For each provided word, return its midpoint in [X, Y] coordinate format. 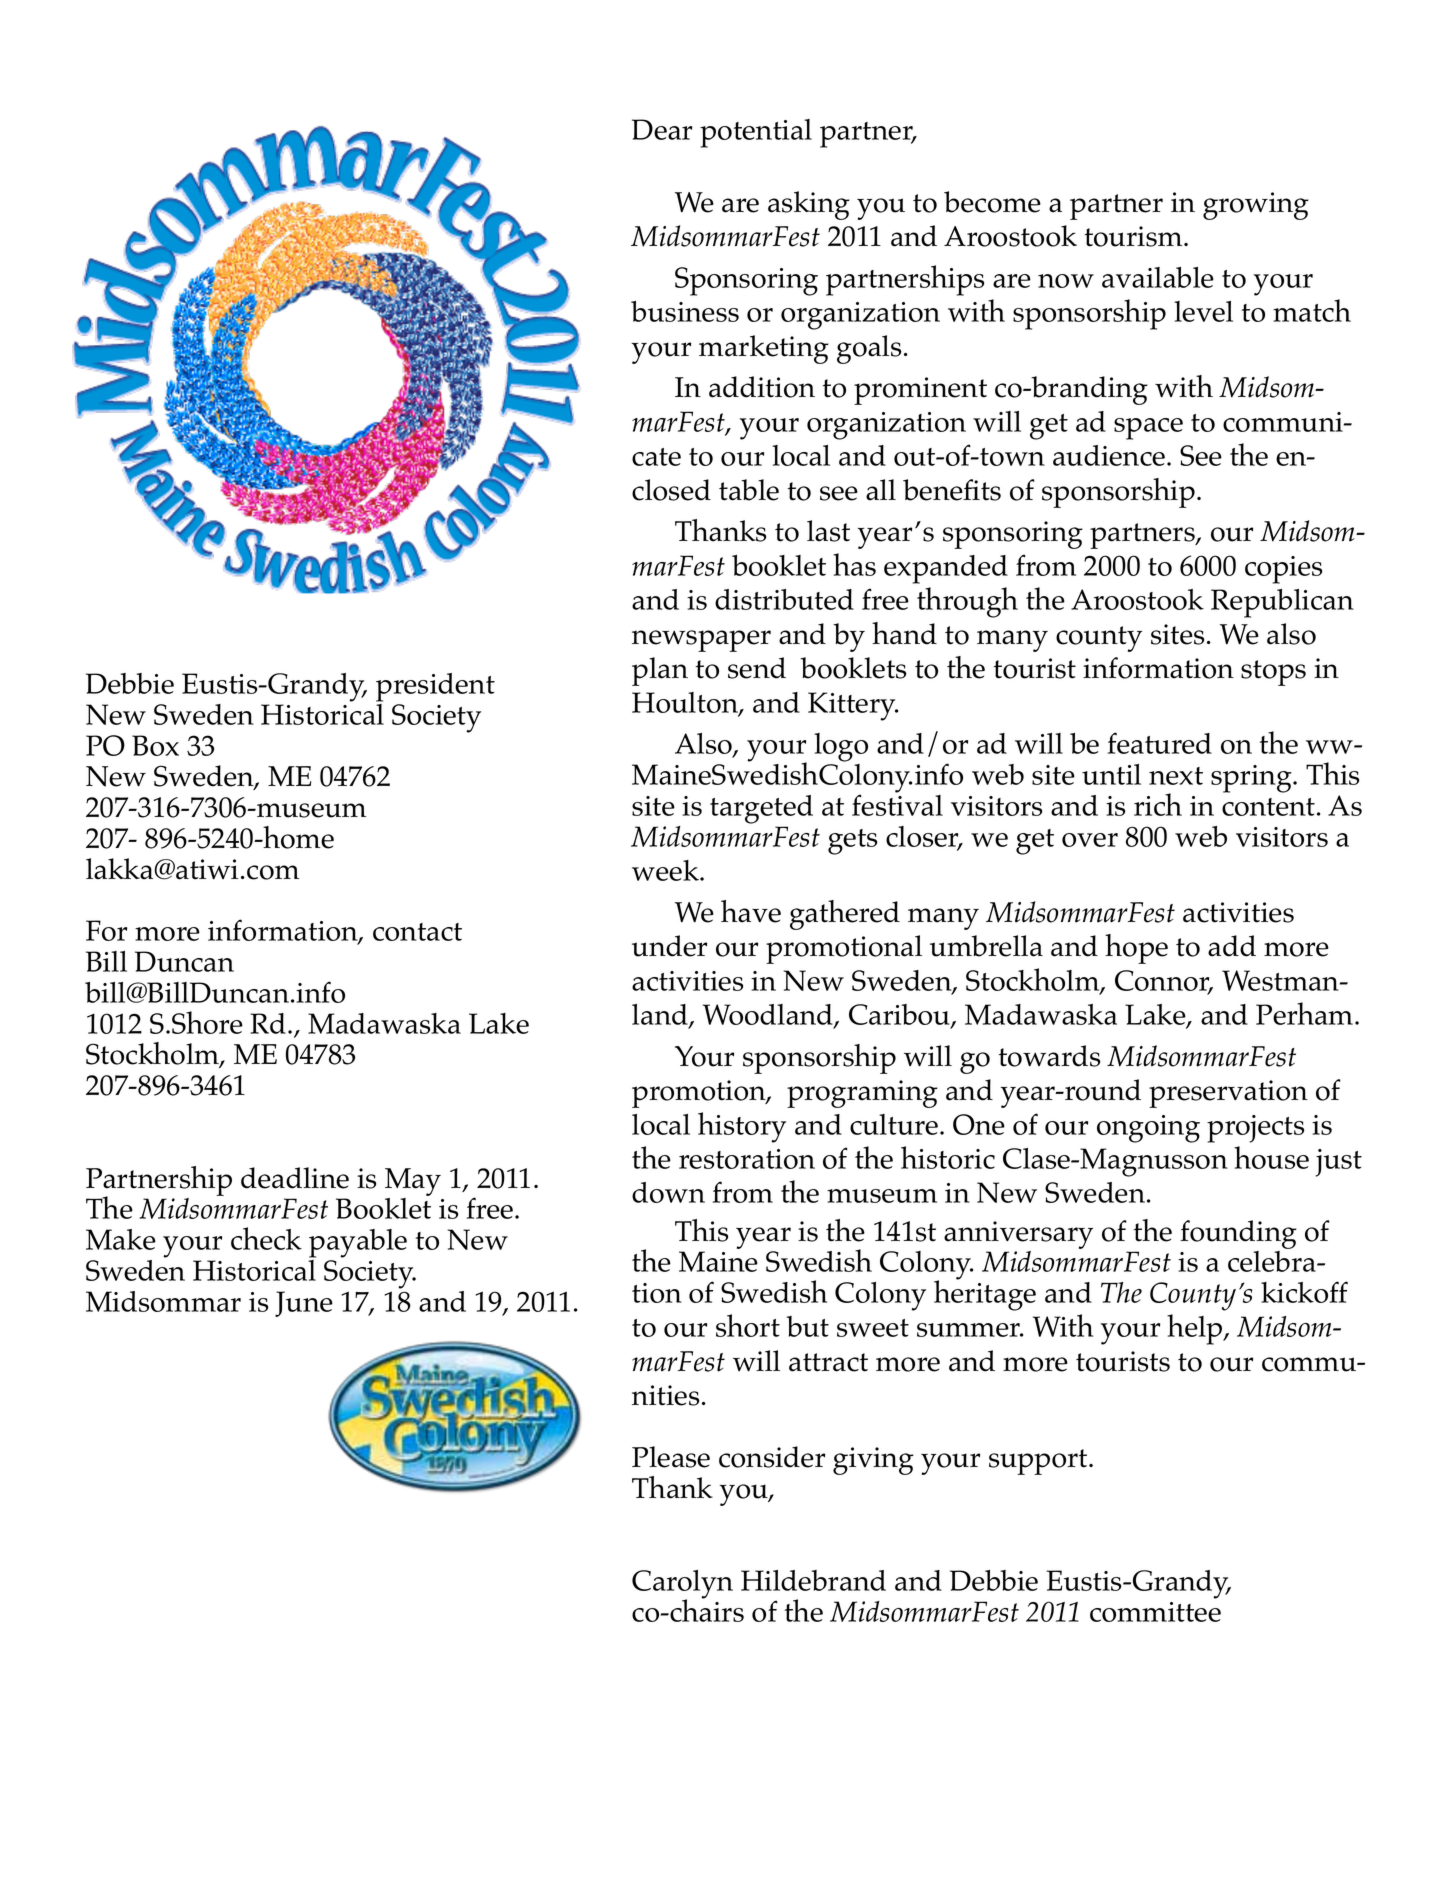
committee [1155, 1612]
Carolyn [682, 1585]
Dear [662, 129]
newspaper [701, 641]
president [435, 687]
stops [1273, 673]
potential [756, 133]
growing [1256, 206]
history [742, 1127]
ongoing [1148, 1129]
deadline [295, 1178]
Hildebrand [813, 1580]
